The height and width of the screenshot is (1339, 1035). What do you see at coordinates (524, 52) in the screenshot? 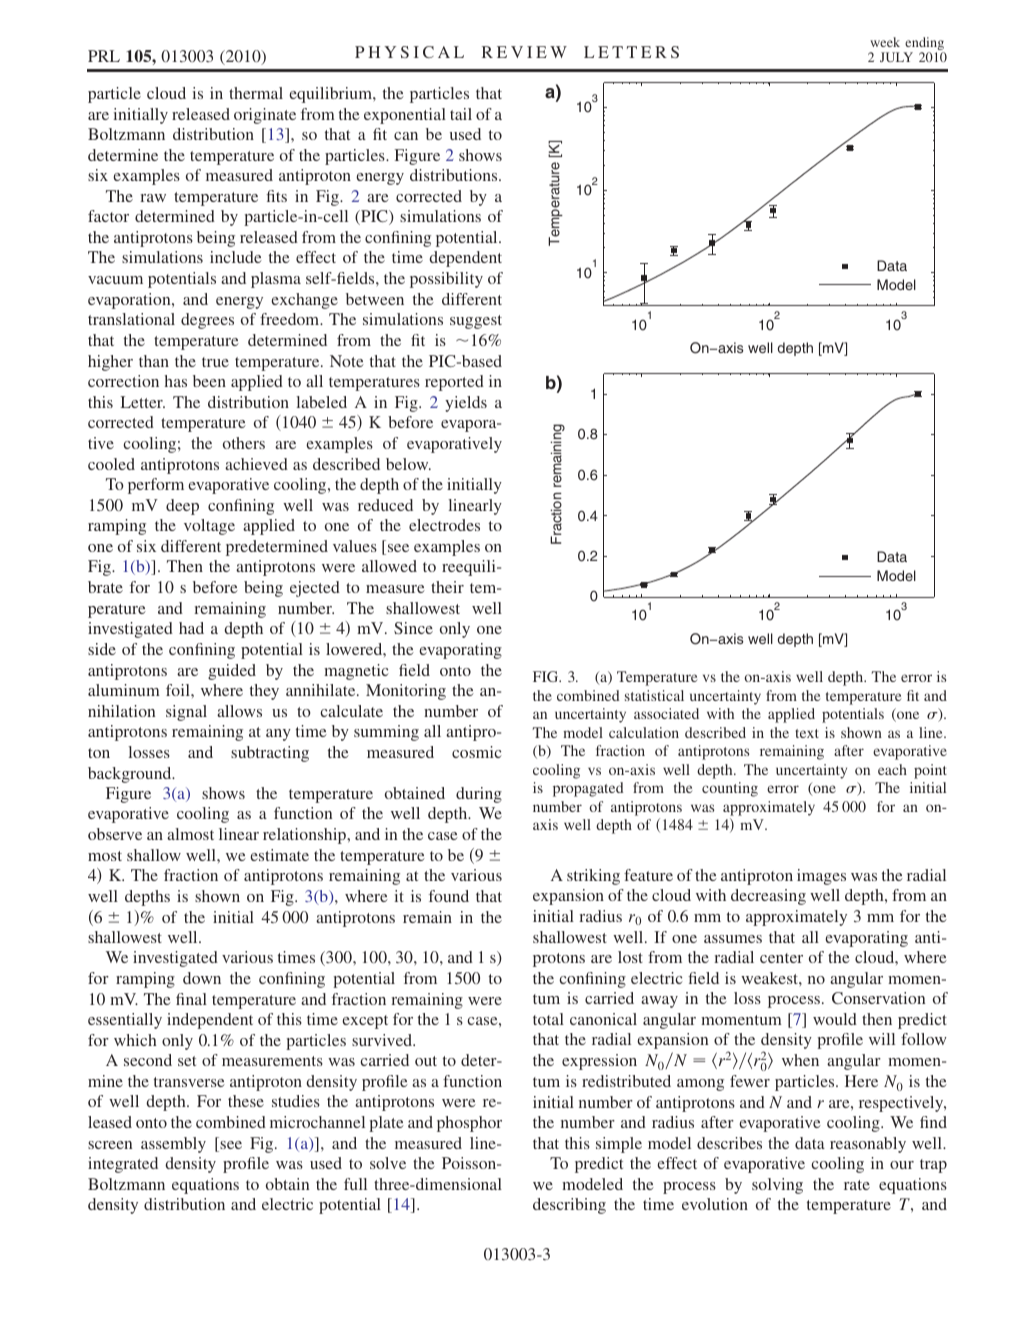
I see `REVIEW` at bounding box center [524, 52].
